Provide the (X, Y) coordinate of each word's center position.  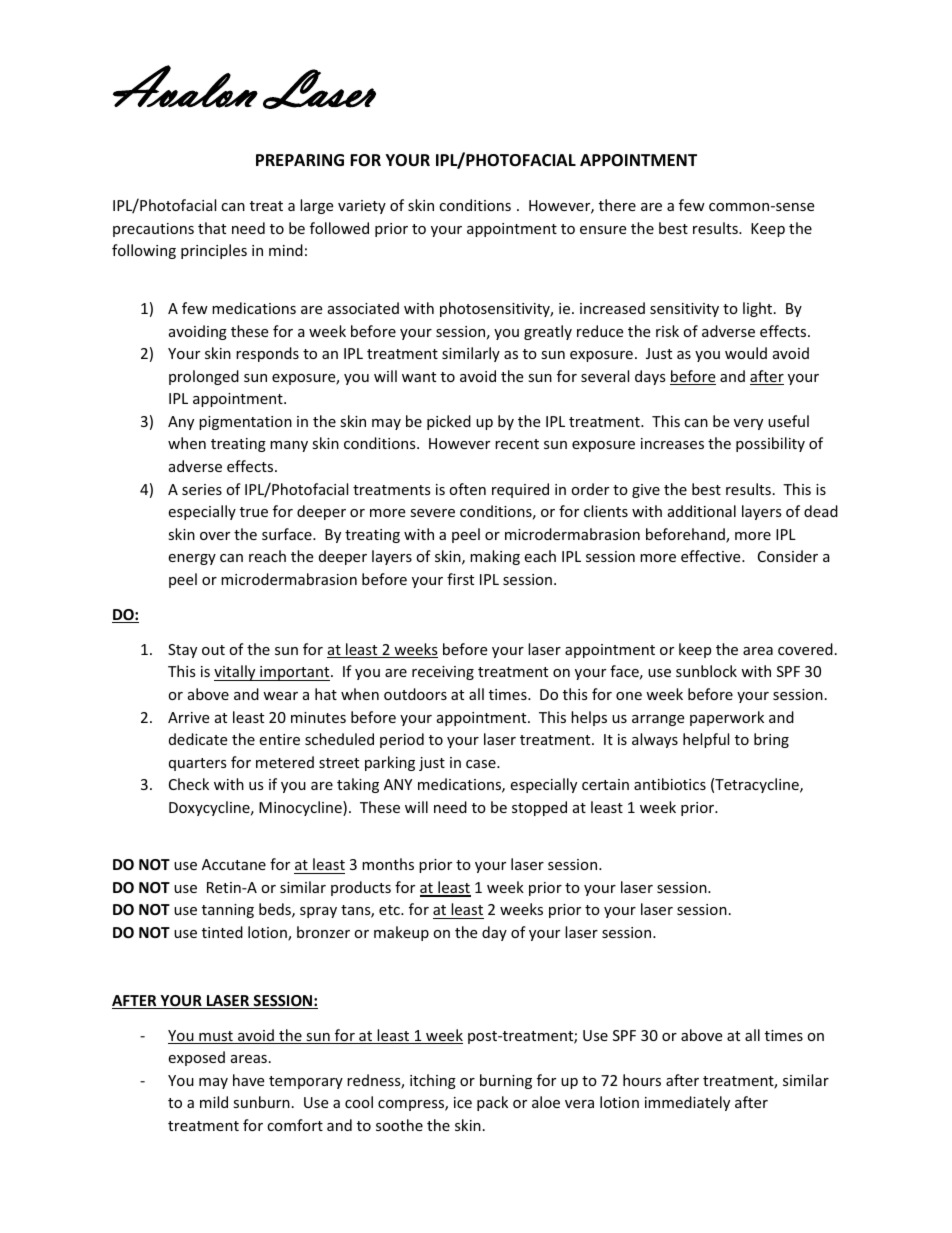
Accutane (234, 864)
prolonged (204, 377)
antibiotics (670, 784)
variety (362, 207)
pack (492, 1103)
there (617, 205)
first (460, 579)
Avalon (185, 86)
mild (214, 1102)
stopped (539, 808)
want (419, 377)
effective (712, 556)
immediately (687, 1103)
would (746, 353)
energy (192, 559)
